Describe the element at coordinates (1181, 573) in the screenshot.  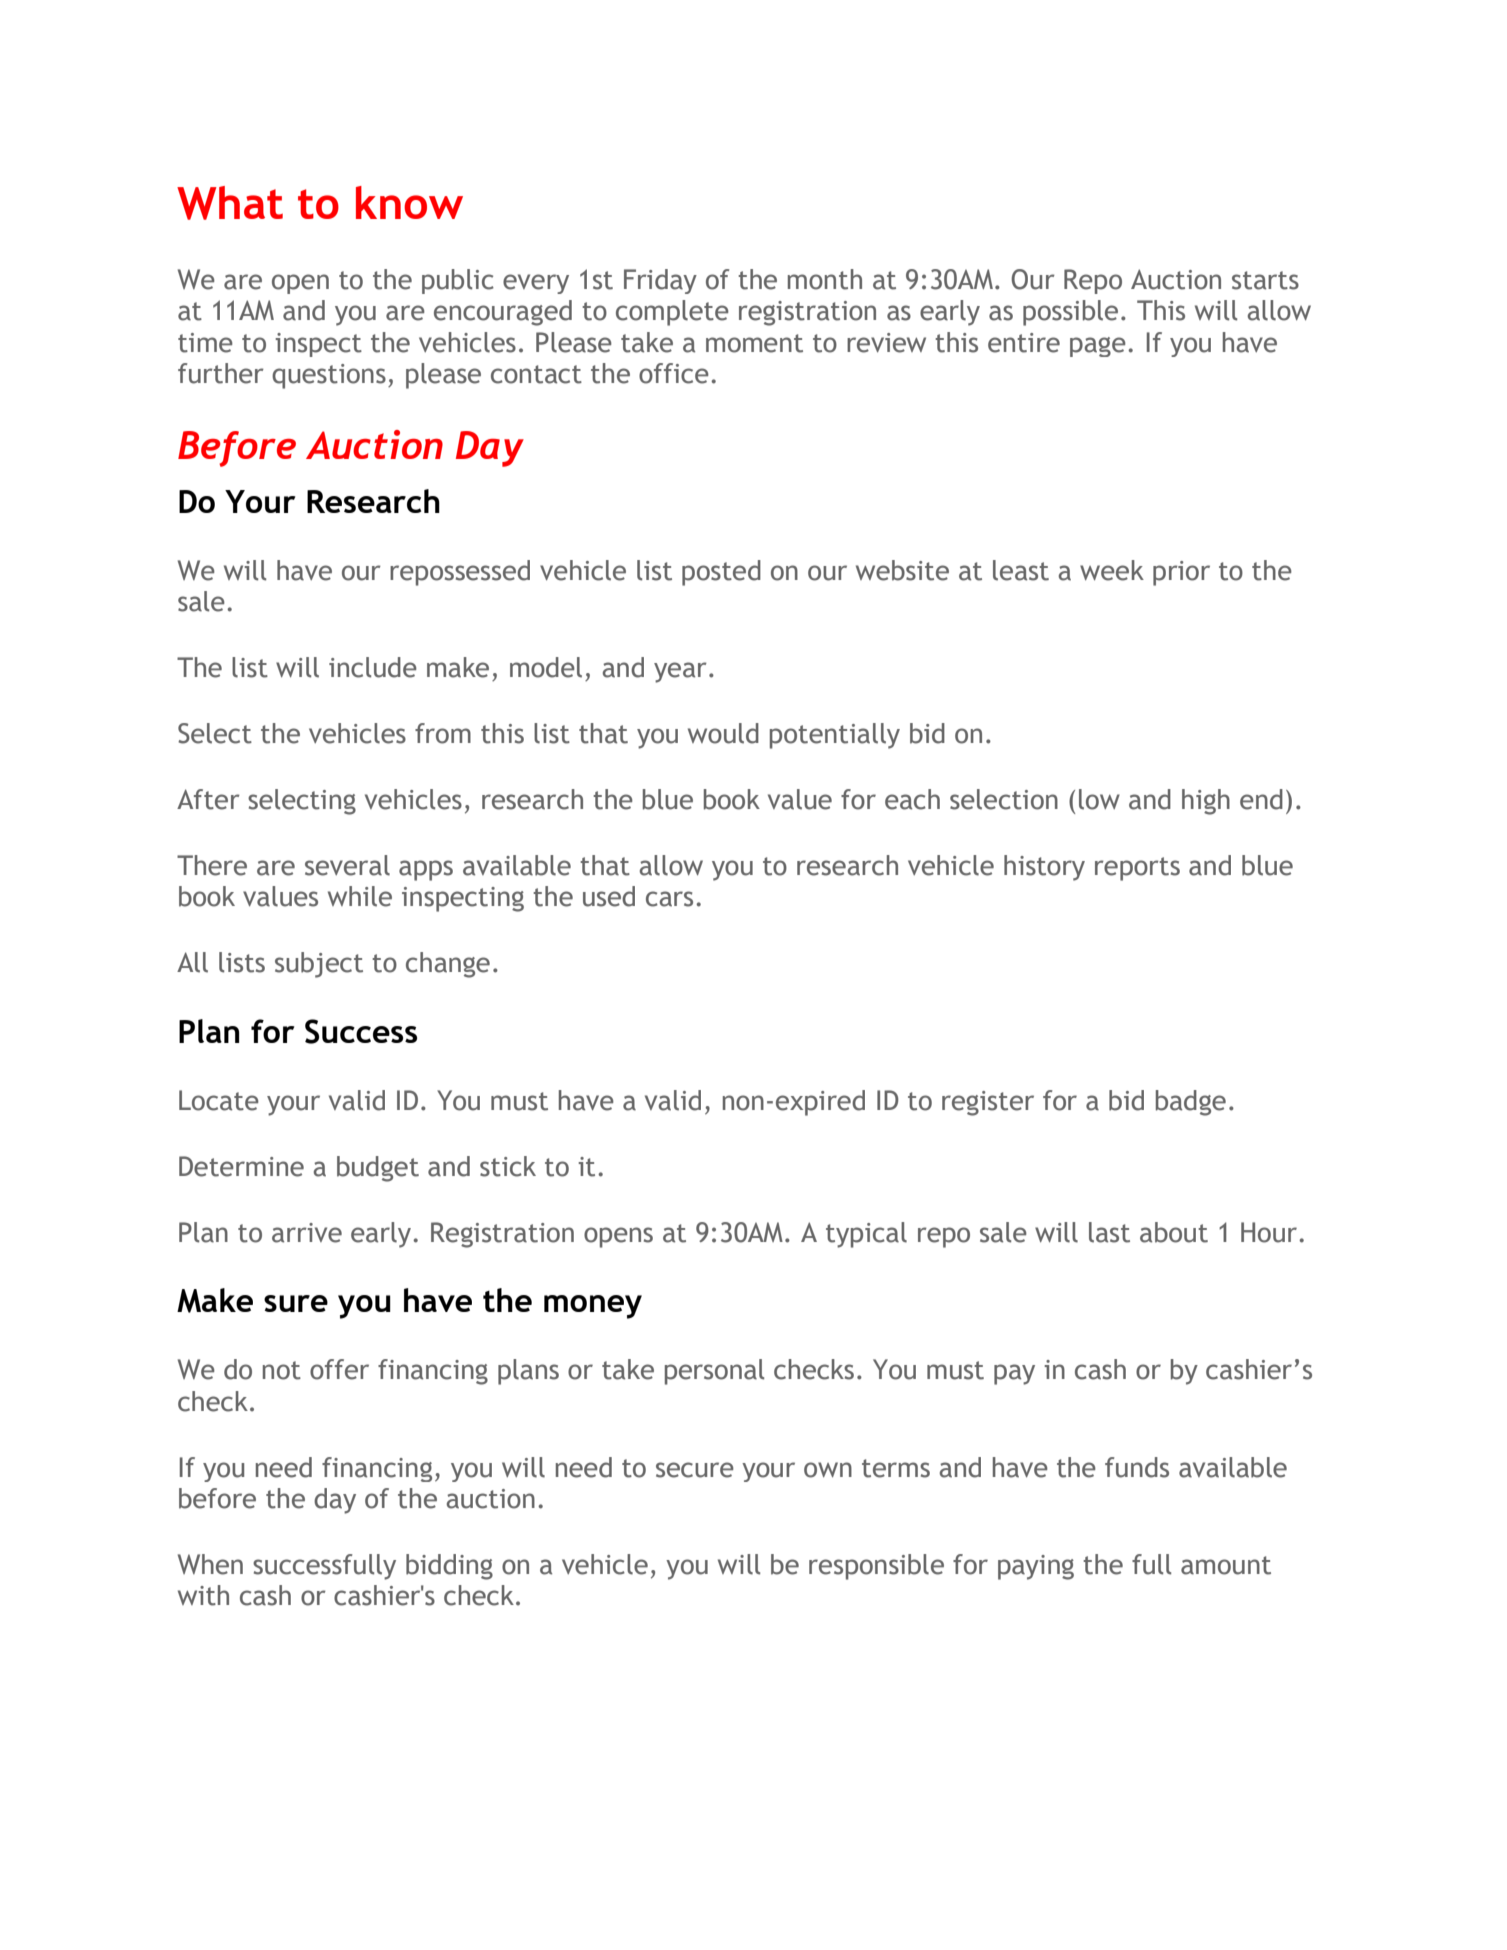
I see `prior` at that location.
